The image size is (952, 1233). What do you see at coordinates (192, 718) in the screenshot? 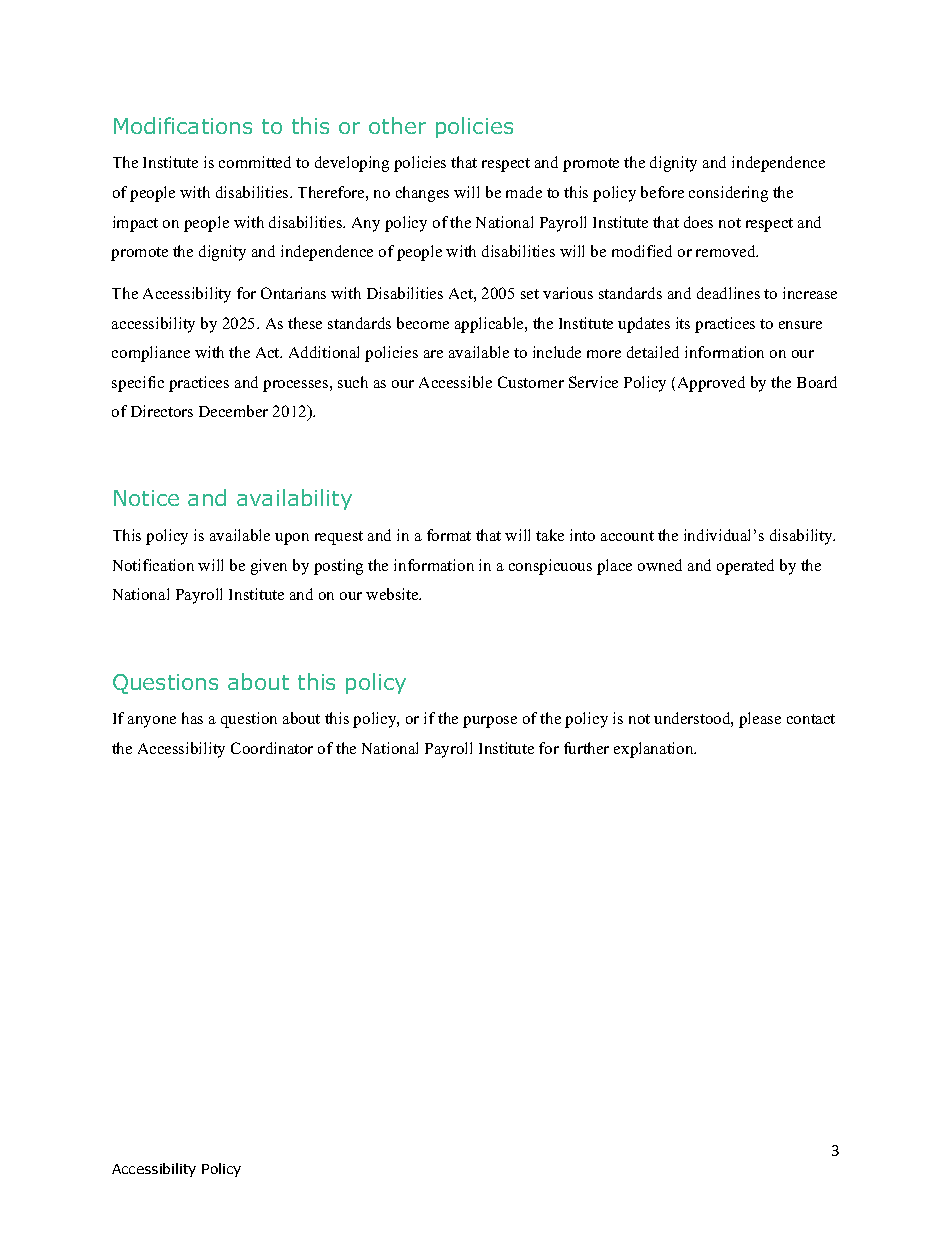
I see `has` at bounding box center [192, 718].
